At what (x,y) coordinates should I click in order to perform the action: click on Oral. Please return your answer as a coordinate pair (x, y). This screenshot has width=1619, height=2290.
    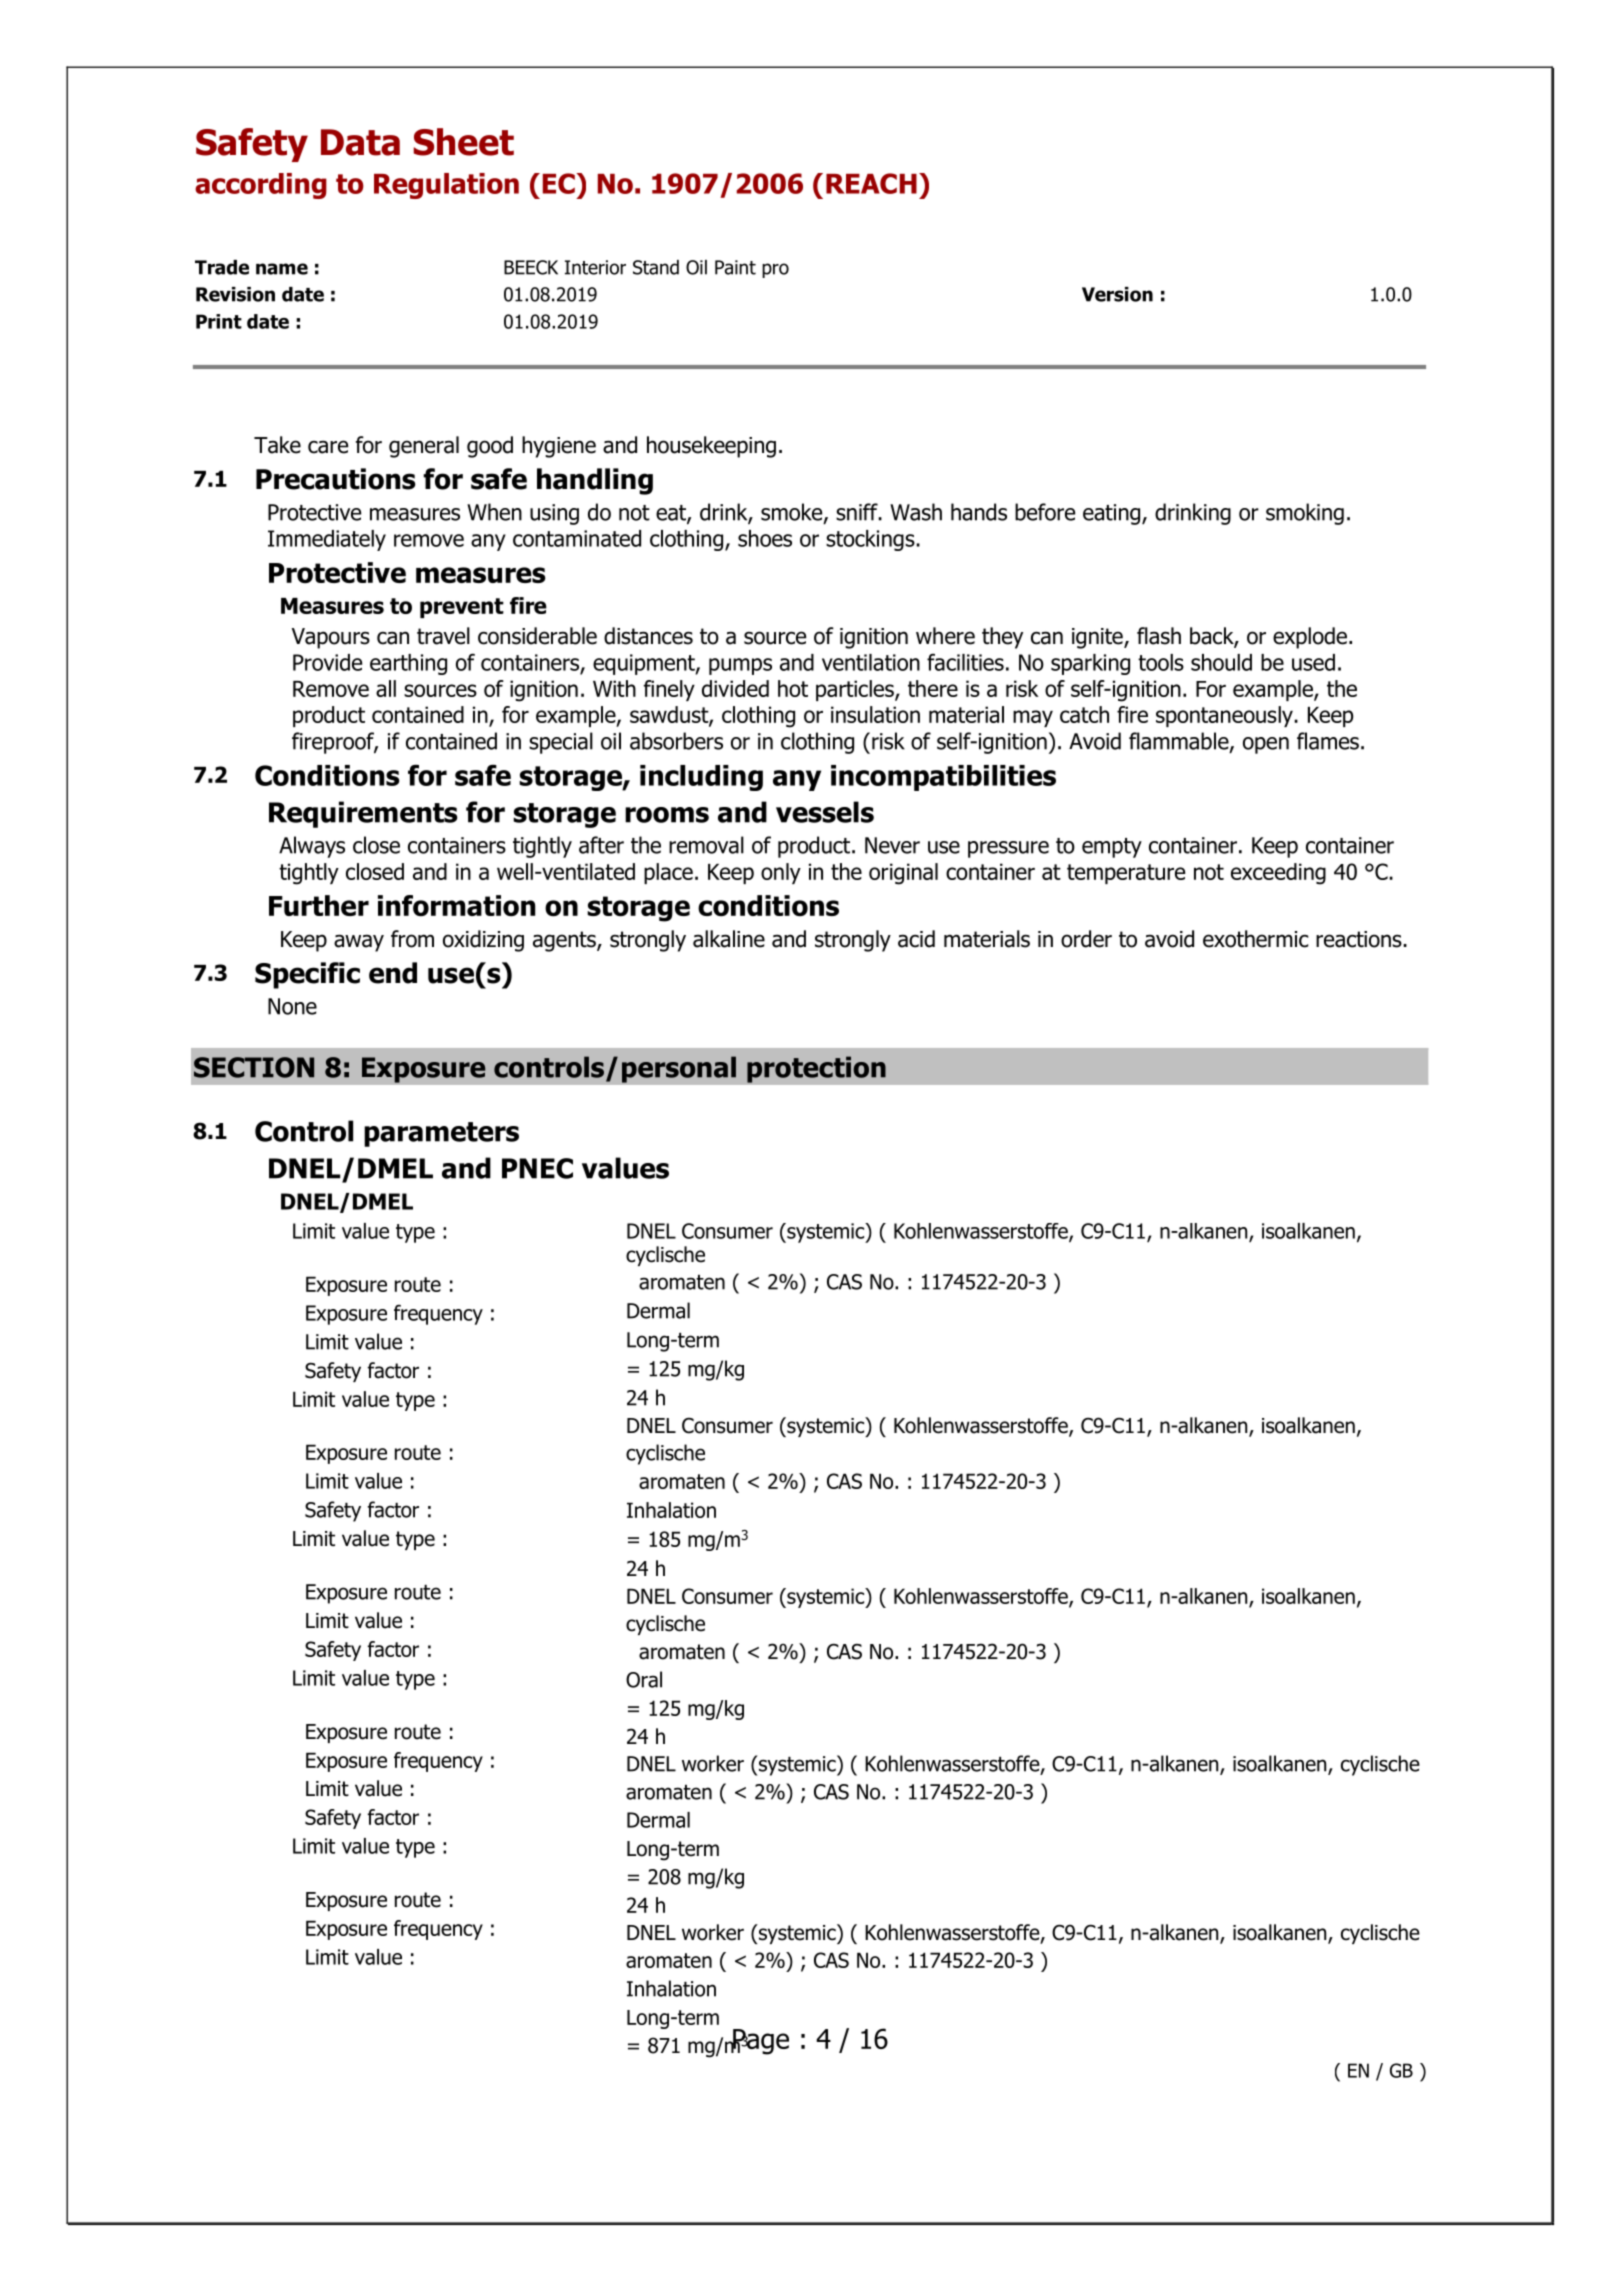
    Looking at the image, I should click on (644, 1679).
